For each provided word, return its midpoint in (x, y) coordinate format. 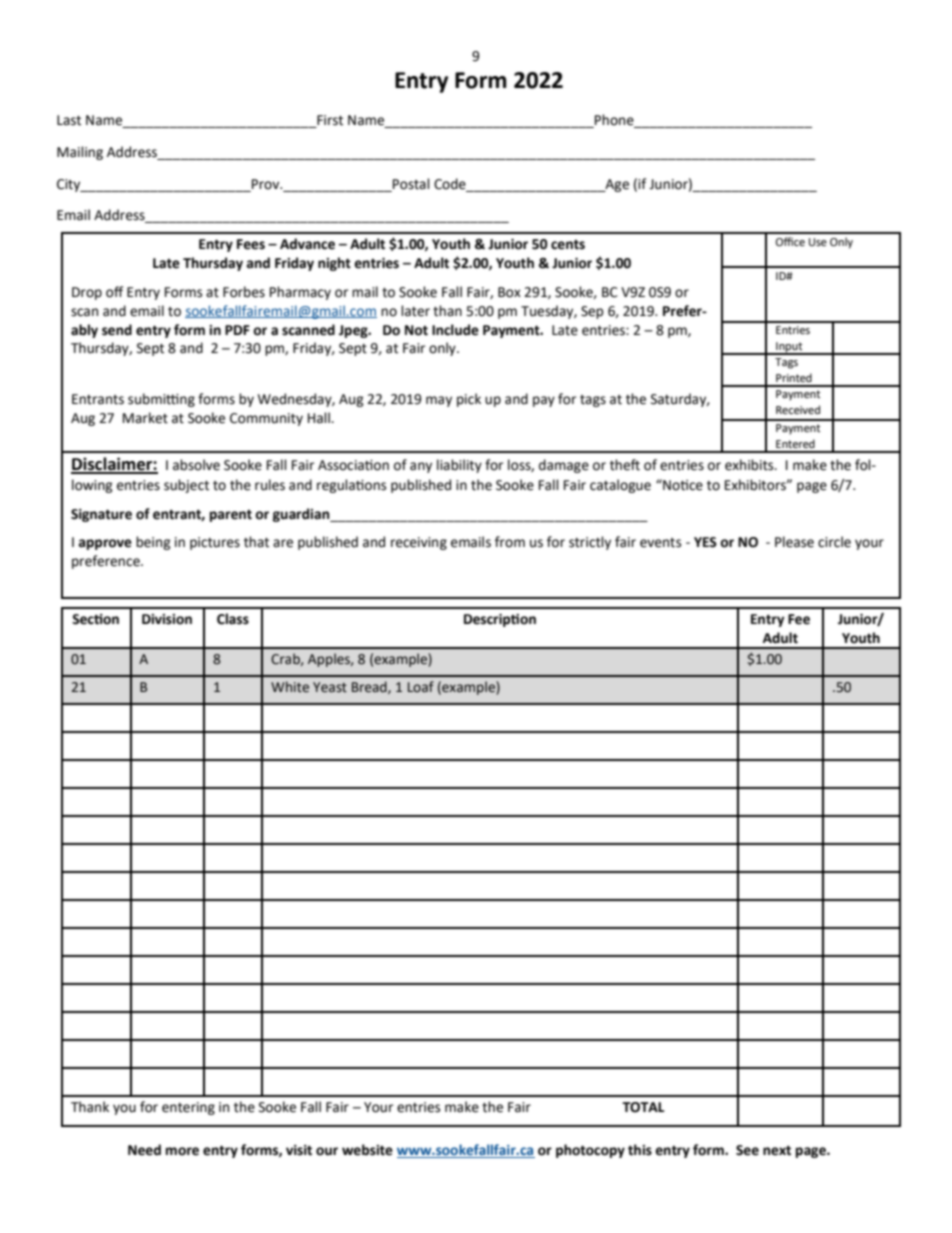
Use (818, 242)
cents (568, 245)
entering (188, 1108)
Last (69, 120)
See (747, 1150)
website (367, 1150)
